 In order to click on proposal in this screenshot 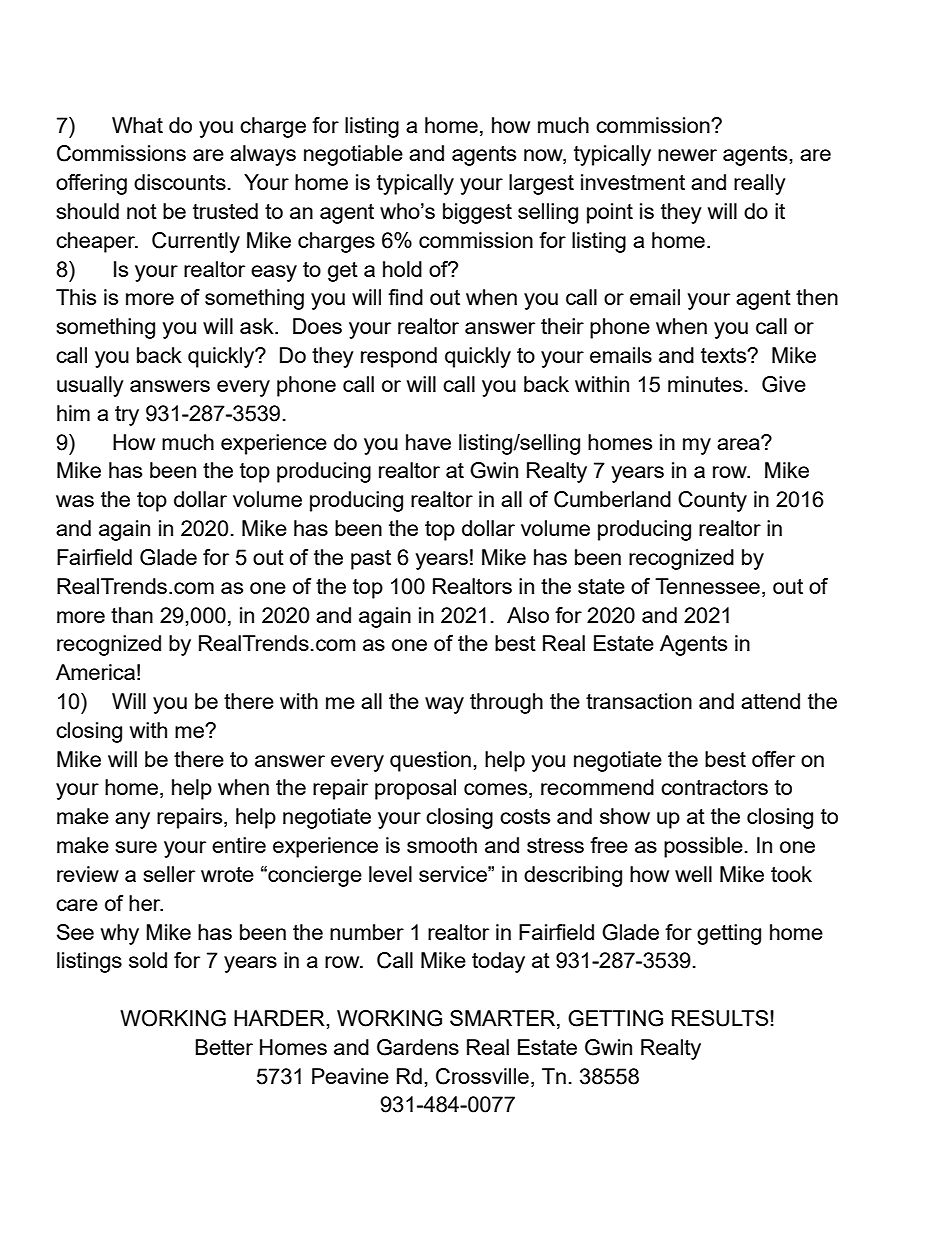, I will do `click(415, 789)`.
